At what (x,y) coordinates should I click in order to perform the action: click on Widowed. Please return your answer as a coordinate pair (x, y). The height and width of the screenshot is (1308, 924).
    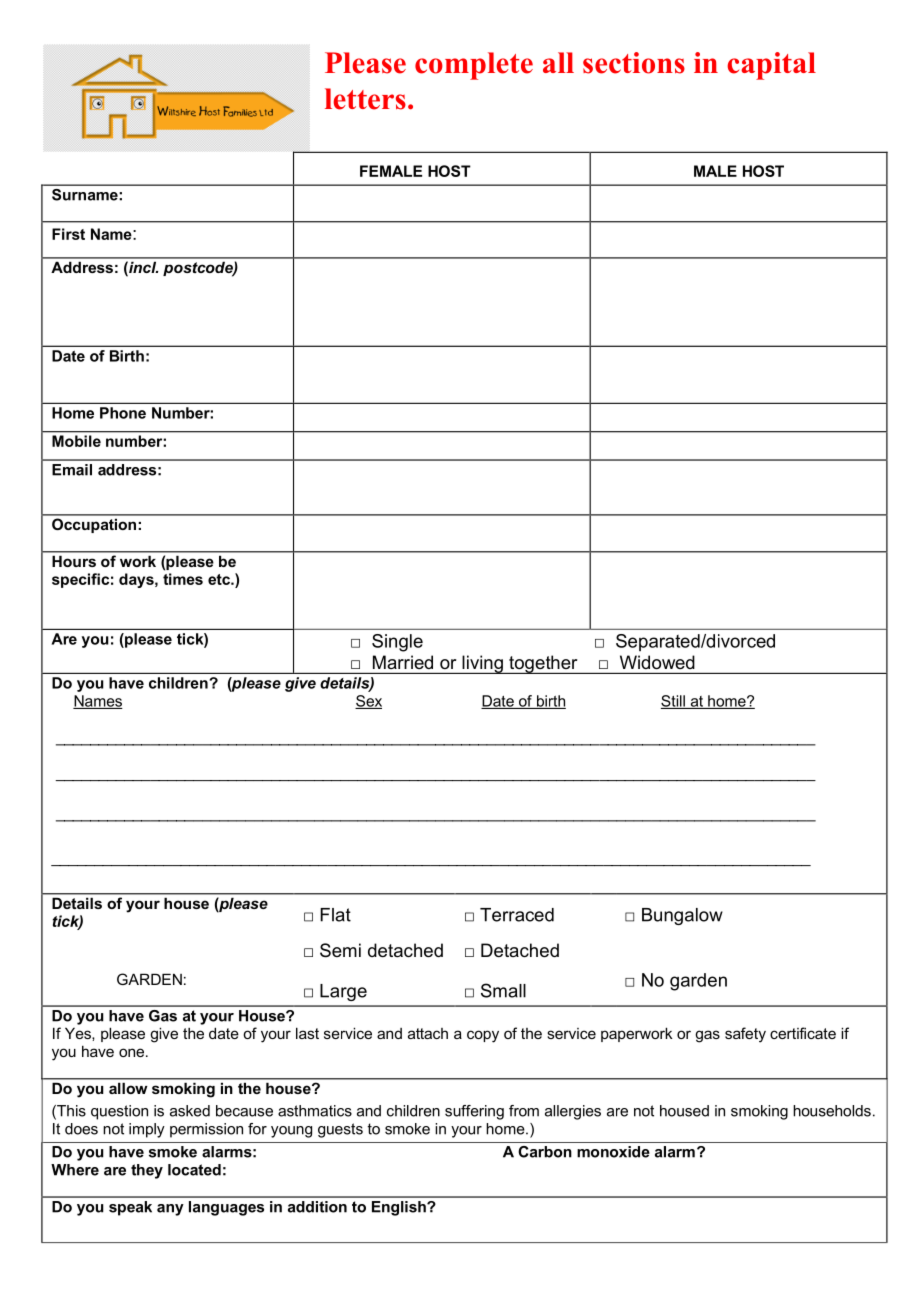
    Looking at the image, I should click on (657, 662).
